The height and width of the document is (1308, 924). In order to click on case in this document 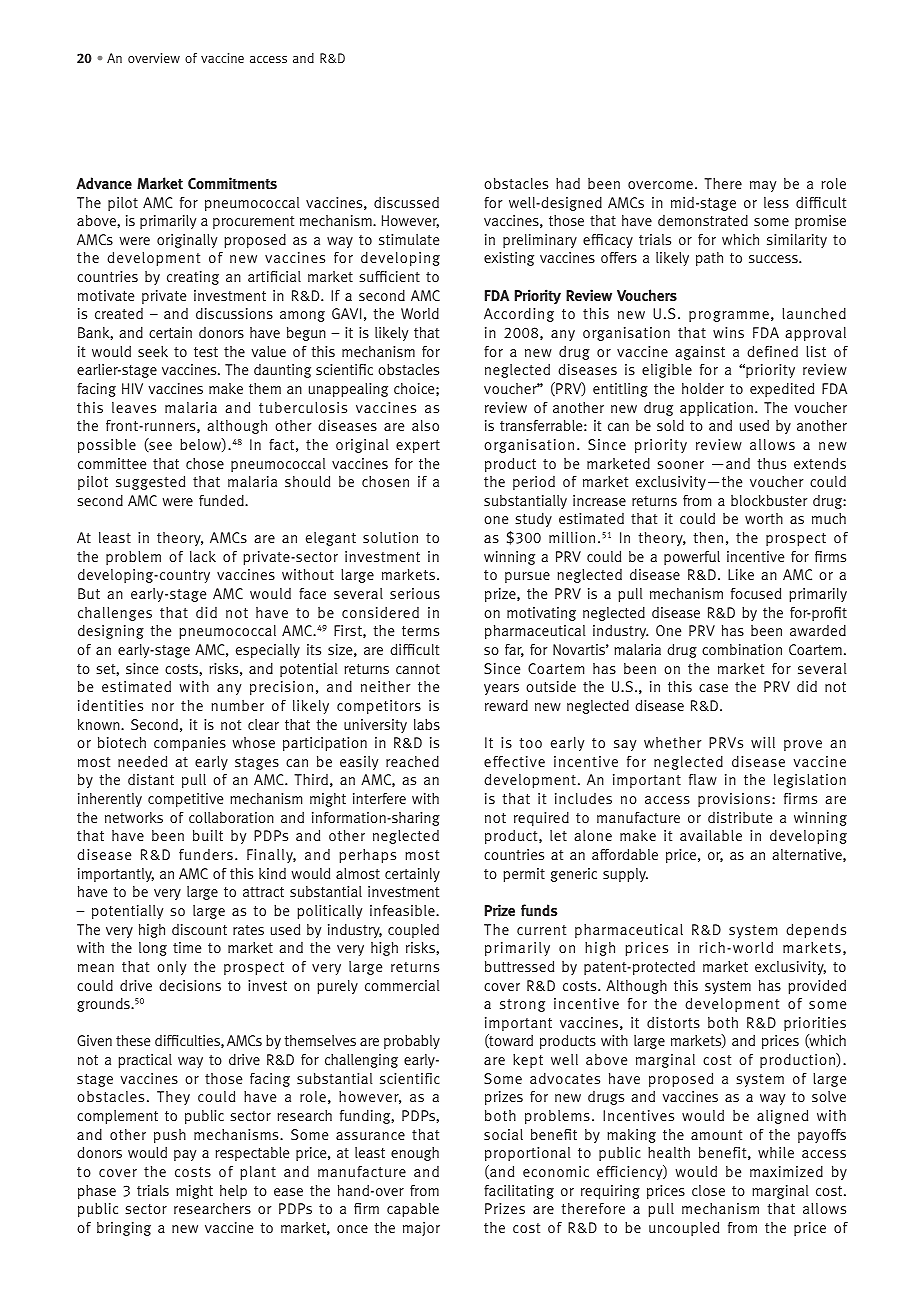, I will do `click(713, 688)`.
